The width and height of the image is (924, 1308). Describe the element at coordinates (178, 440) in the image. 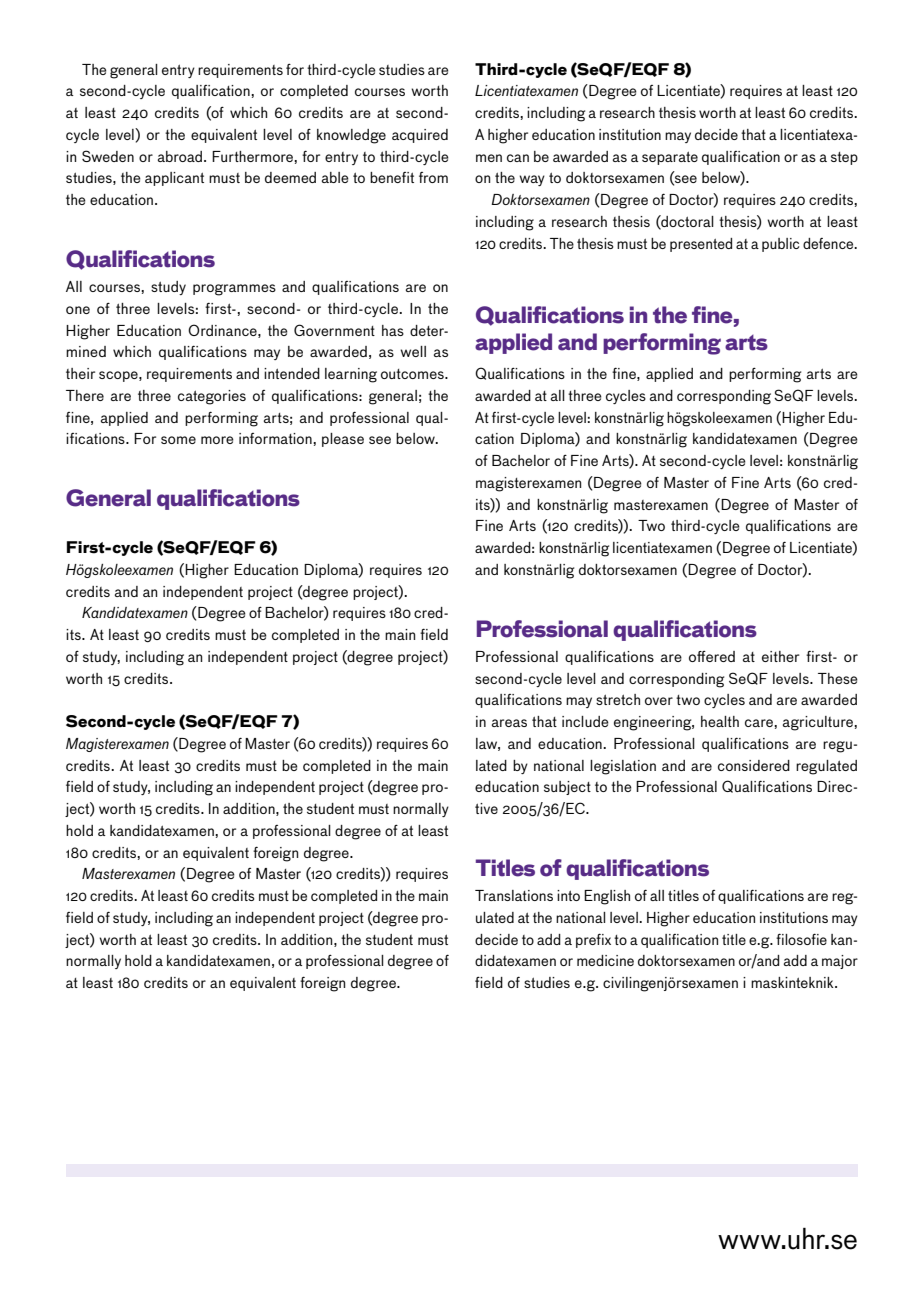

I see `some` at that location.
